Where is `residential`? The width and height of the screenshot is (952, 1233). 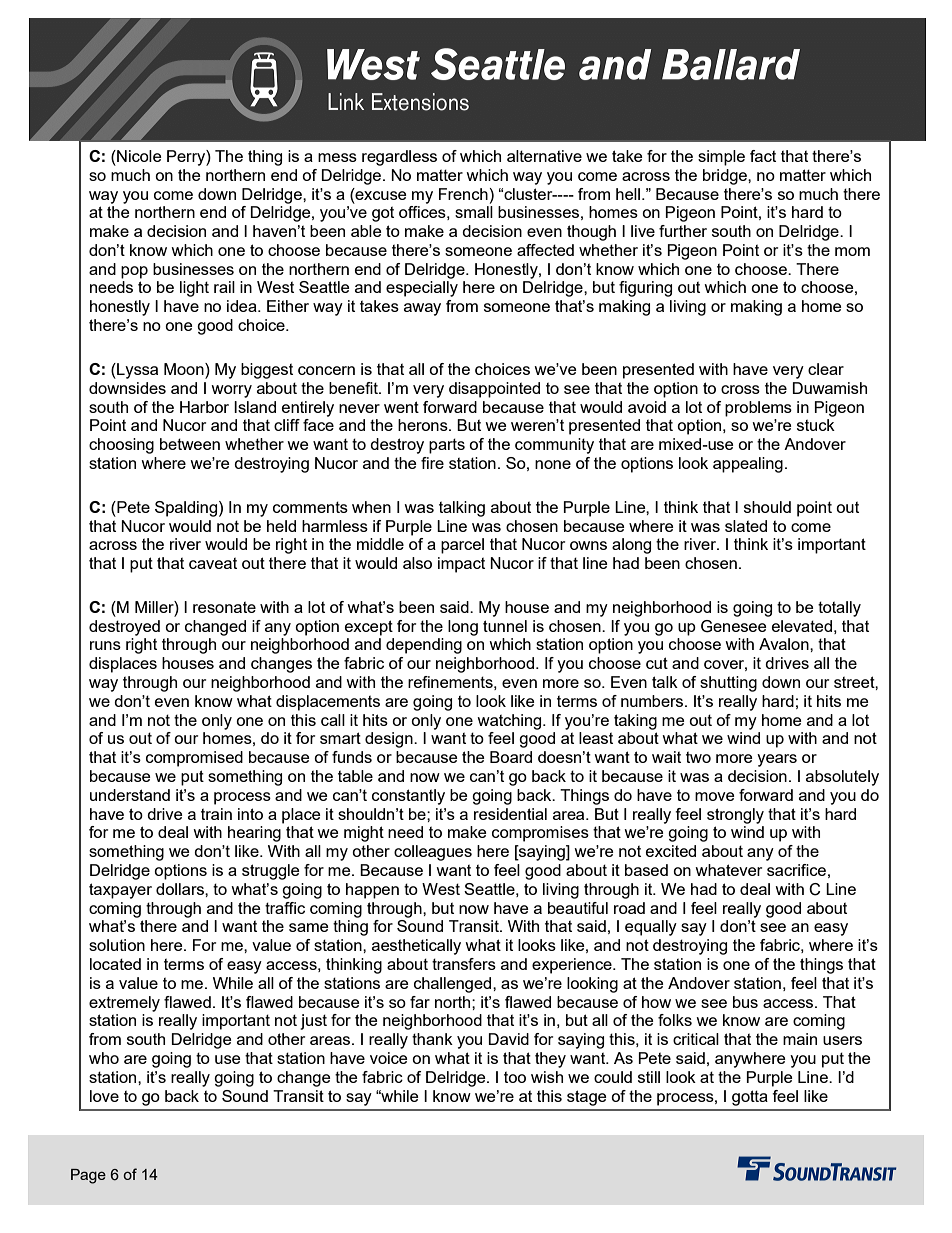
residential is located at coordinates (510, 814).
